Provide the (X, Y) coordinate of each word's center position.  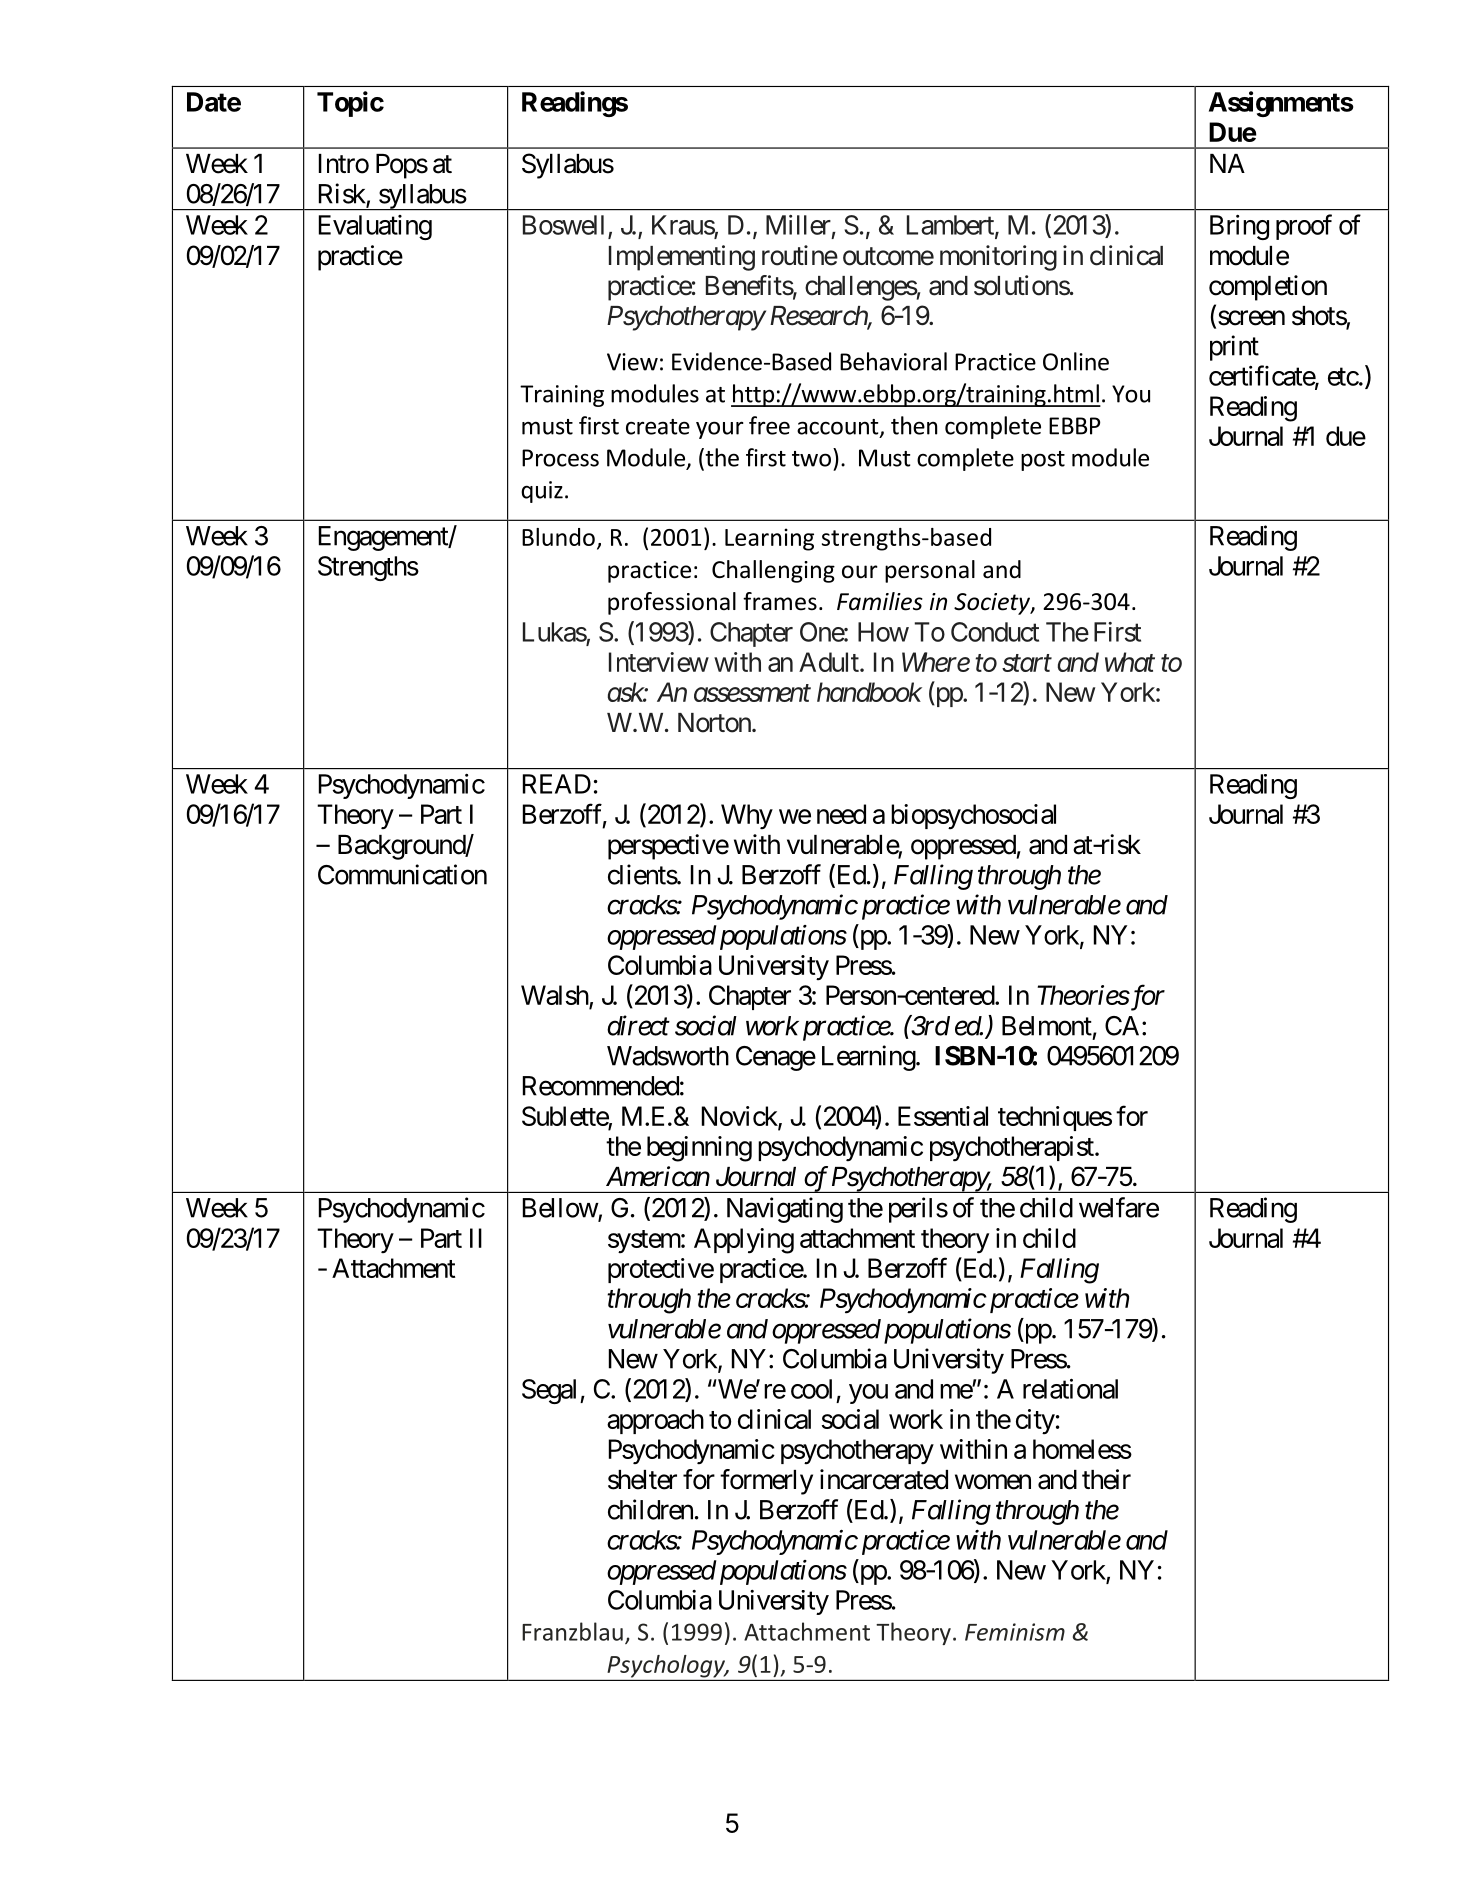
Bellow (561, 1209)
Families (880, 601)
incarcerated (884, 1479)
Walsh (555, 996)
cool (811, 1389)
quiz (542, 492)
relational (1070, 1388)
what (1130, 662)
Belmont (1047, 1026)
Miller (798, 225)
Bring (1239, 227)
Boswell (563, 225)
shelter (642, 1480)
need (841, 814)
